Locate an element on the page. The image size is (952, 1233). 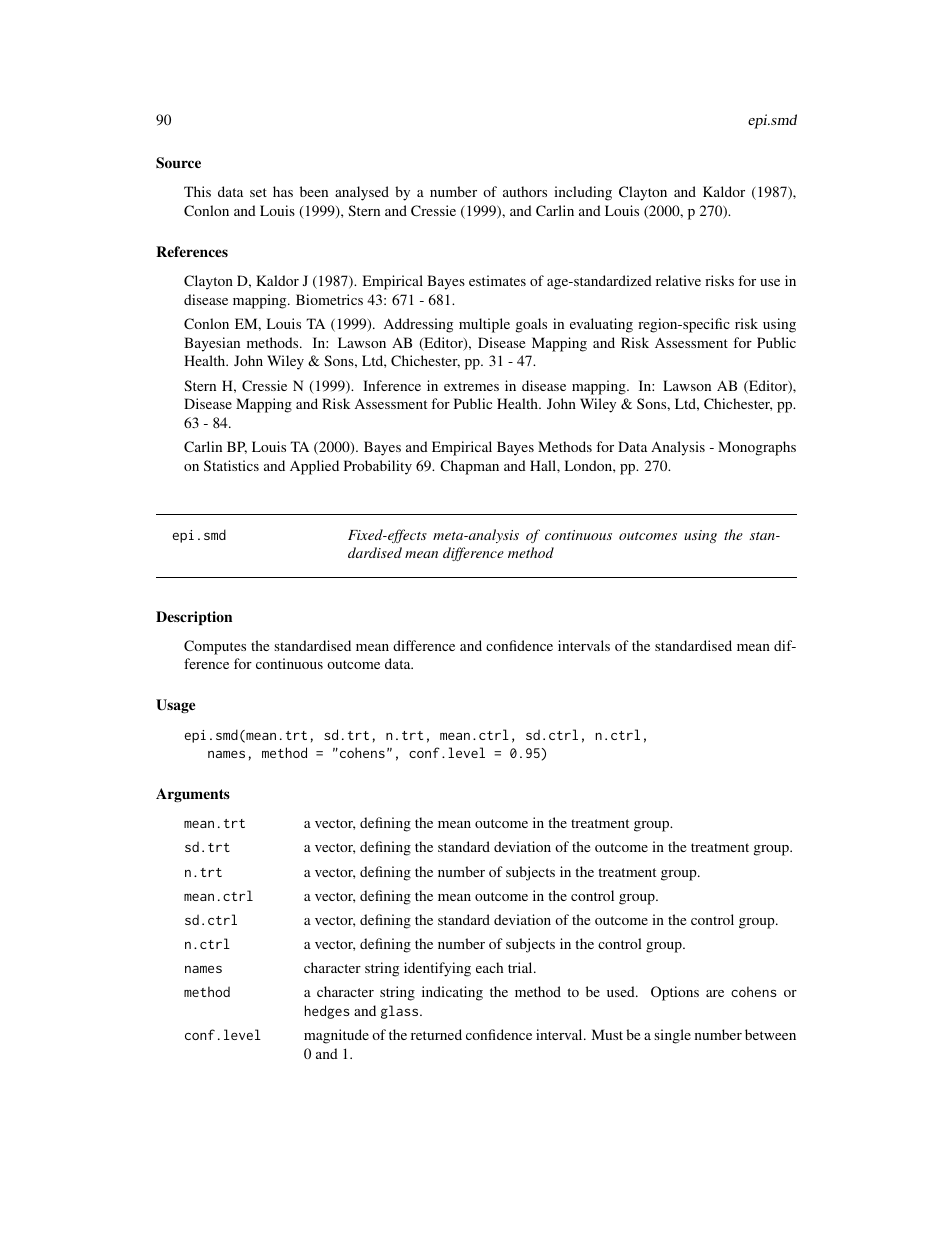
hedges is located at coordinates (327, 1012).
